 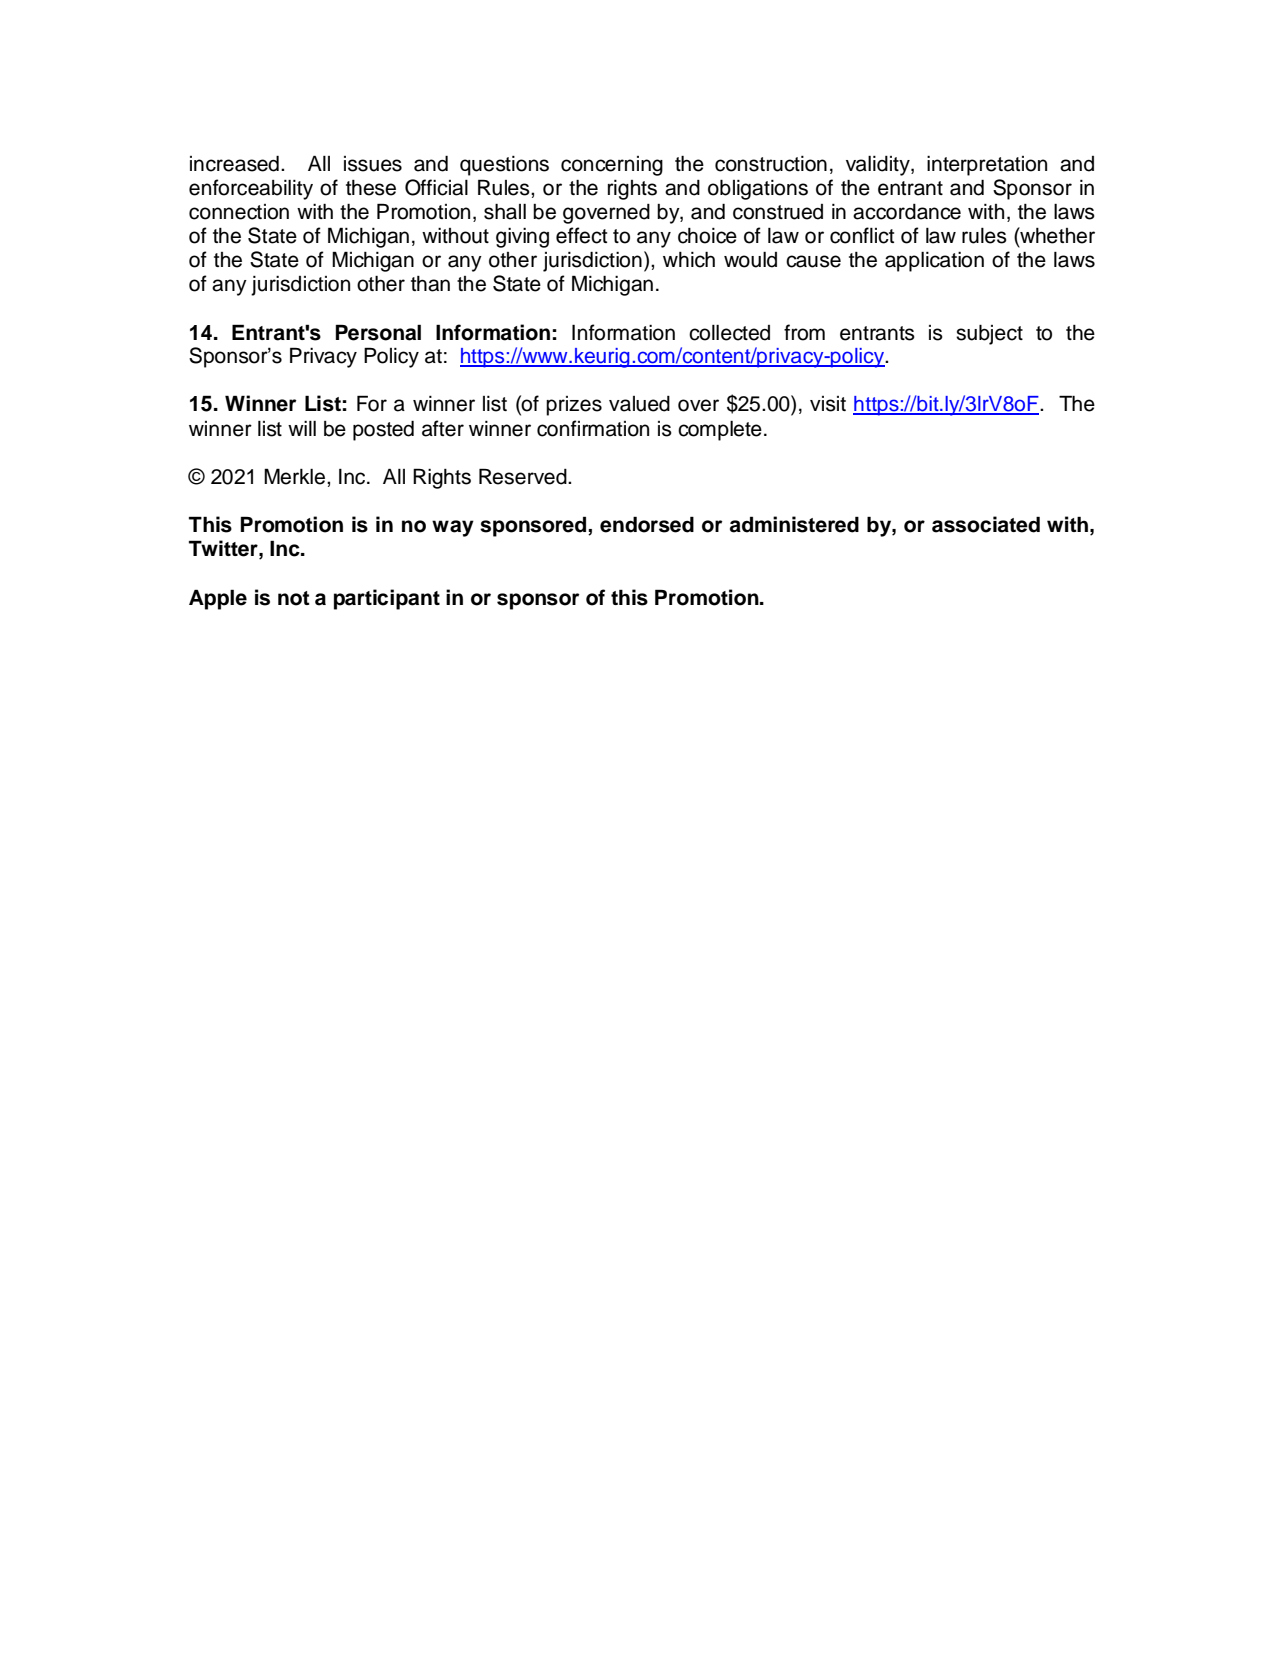 What do you see at coordinates (371, 188) in the screenshot?
I see `these` at bounding box center [371, 188].
